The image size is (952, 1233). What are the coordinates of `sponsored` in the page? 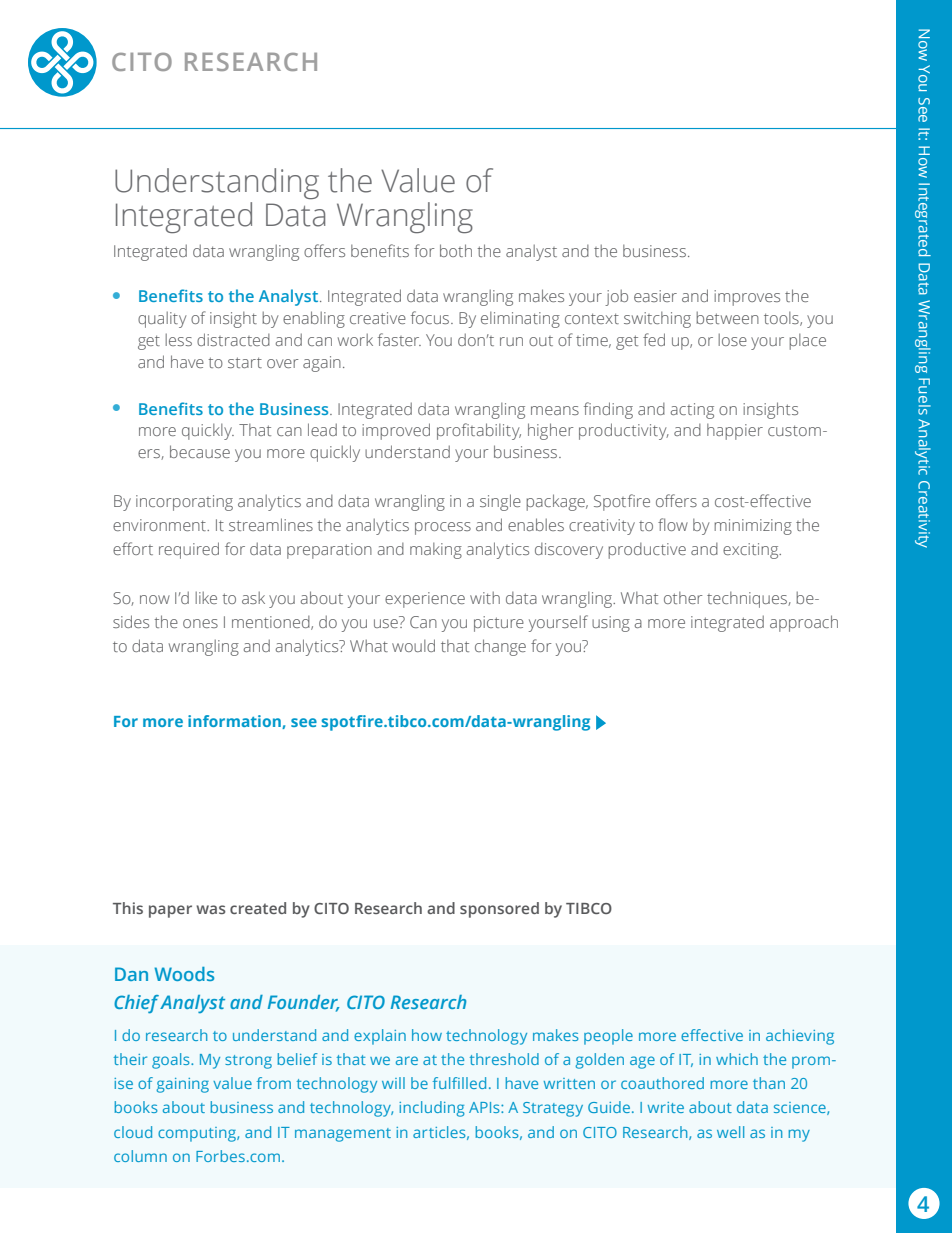 It's located at (499, 910).
